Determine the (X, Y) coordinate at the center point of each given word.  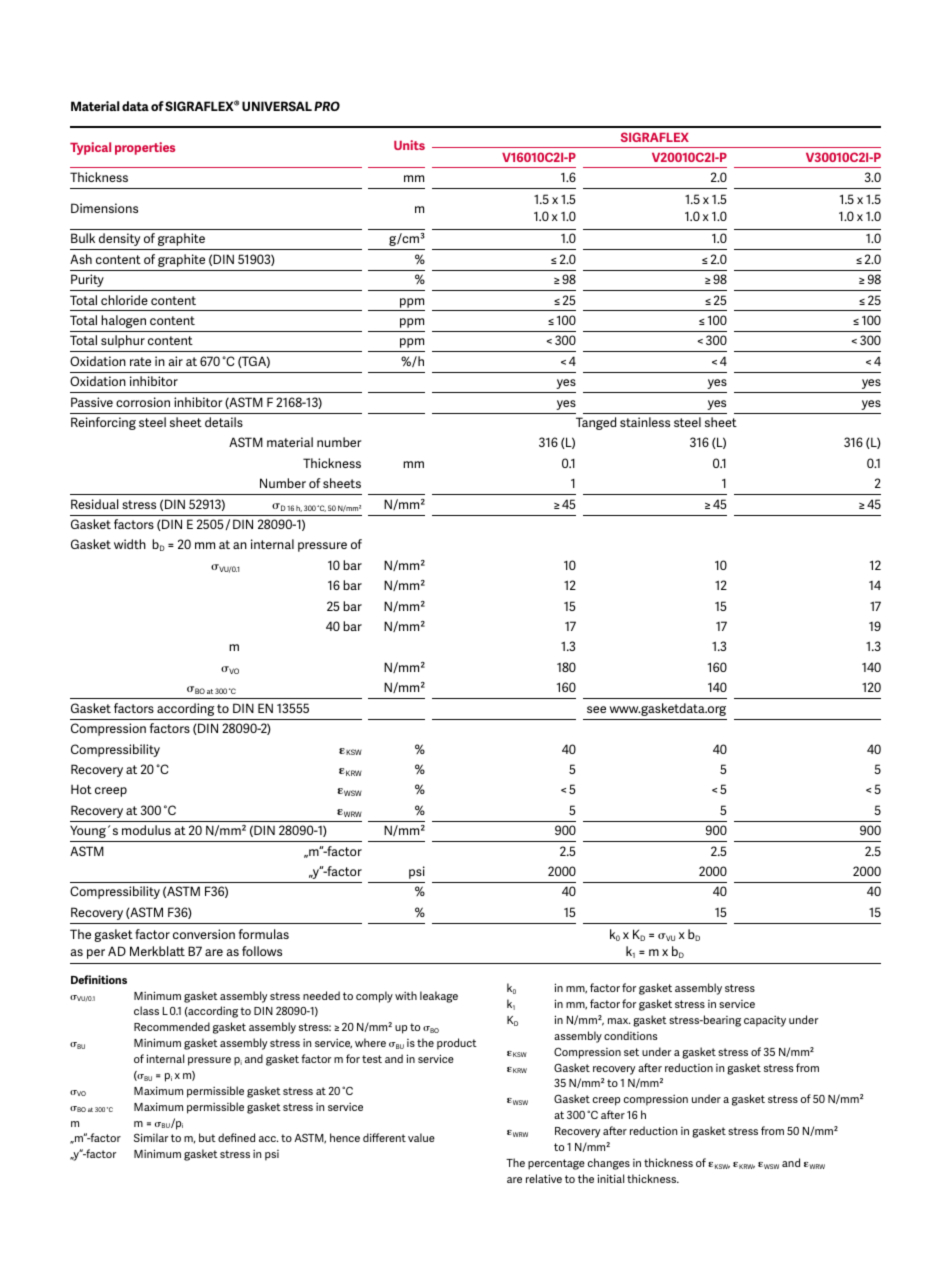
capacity (765, 1021)
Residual (95, 504)
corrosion (143, 402)
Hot (81, 789)
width (130, 544)
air (175, 361)
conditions (630, 1035)
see (596, 709)
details (224, 422)
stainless (645, 422)
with (406, 995)
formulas (264, 934)
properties (145, 148)
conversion (204, 934)
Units (409, 145)
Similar (151, 1137)
